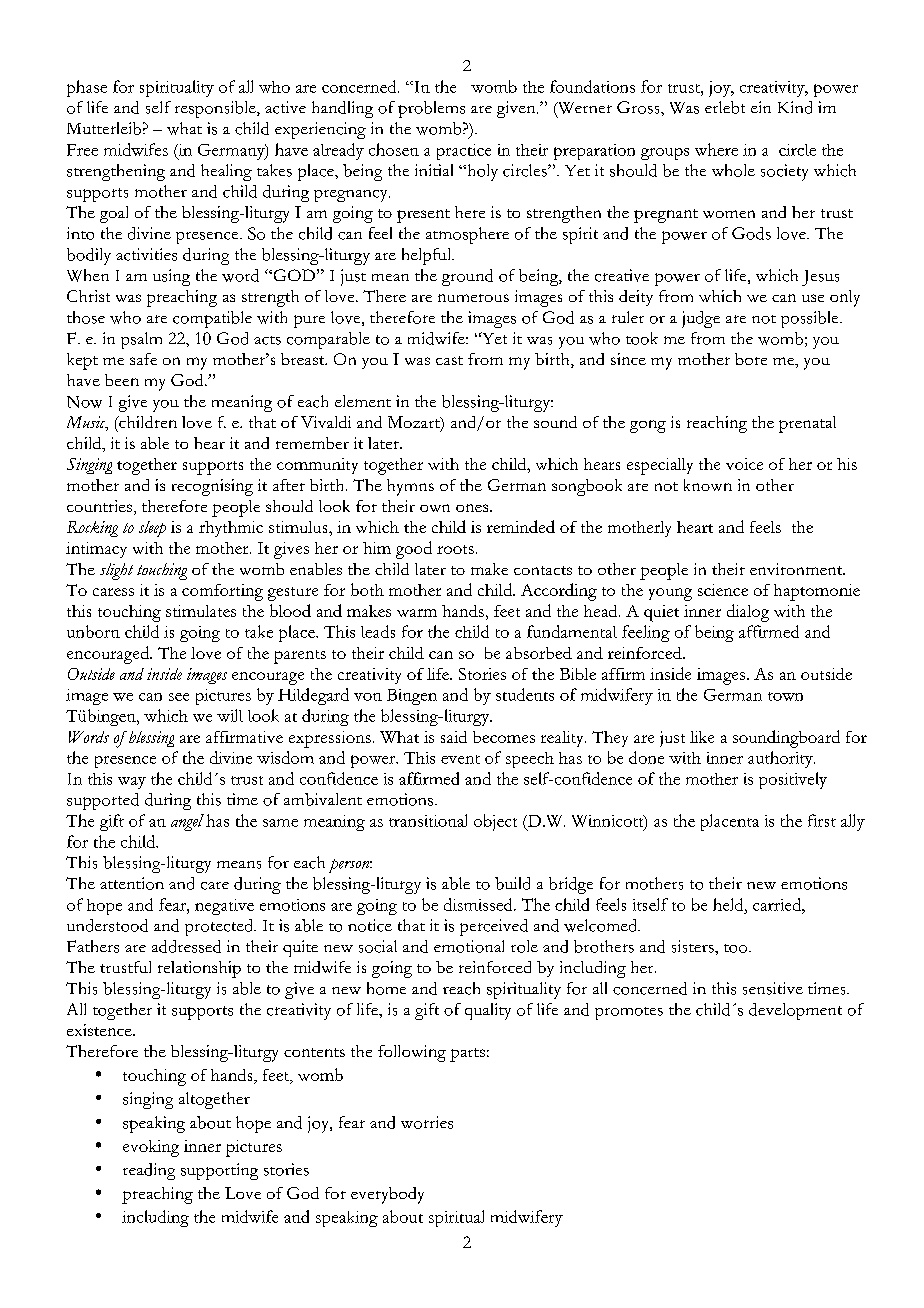  What do you see at coordinates (449, 360) in the screenshot?
I see `cast` at bounding box center [449, 360].
